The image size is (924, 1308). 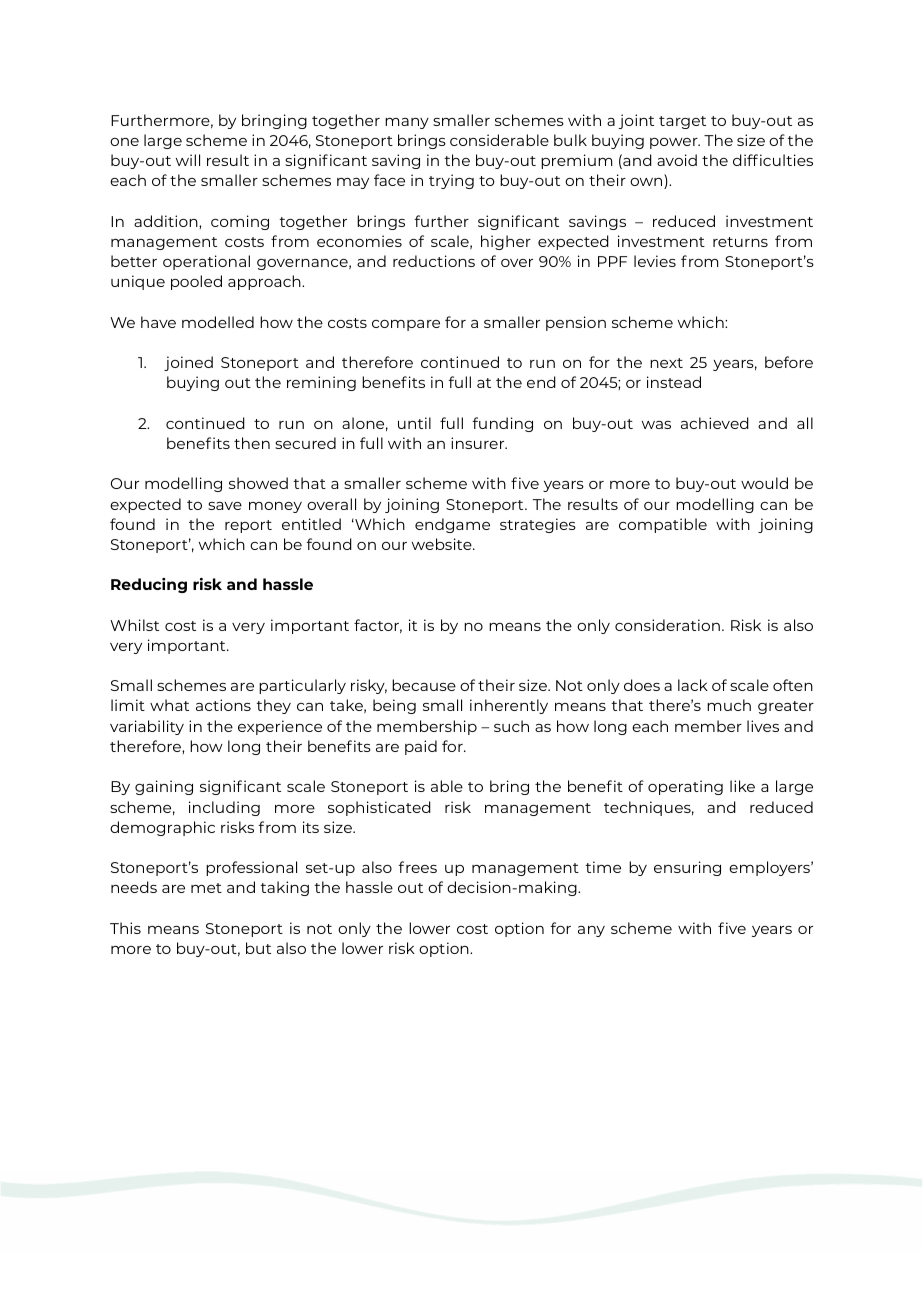 I want to click on will, so click(x=188, y=160).
